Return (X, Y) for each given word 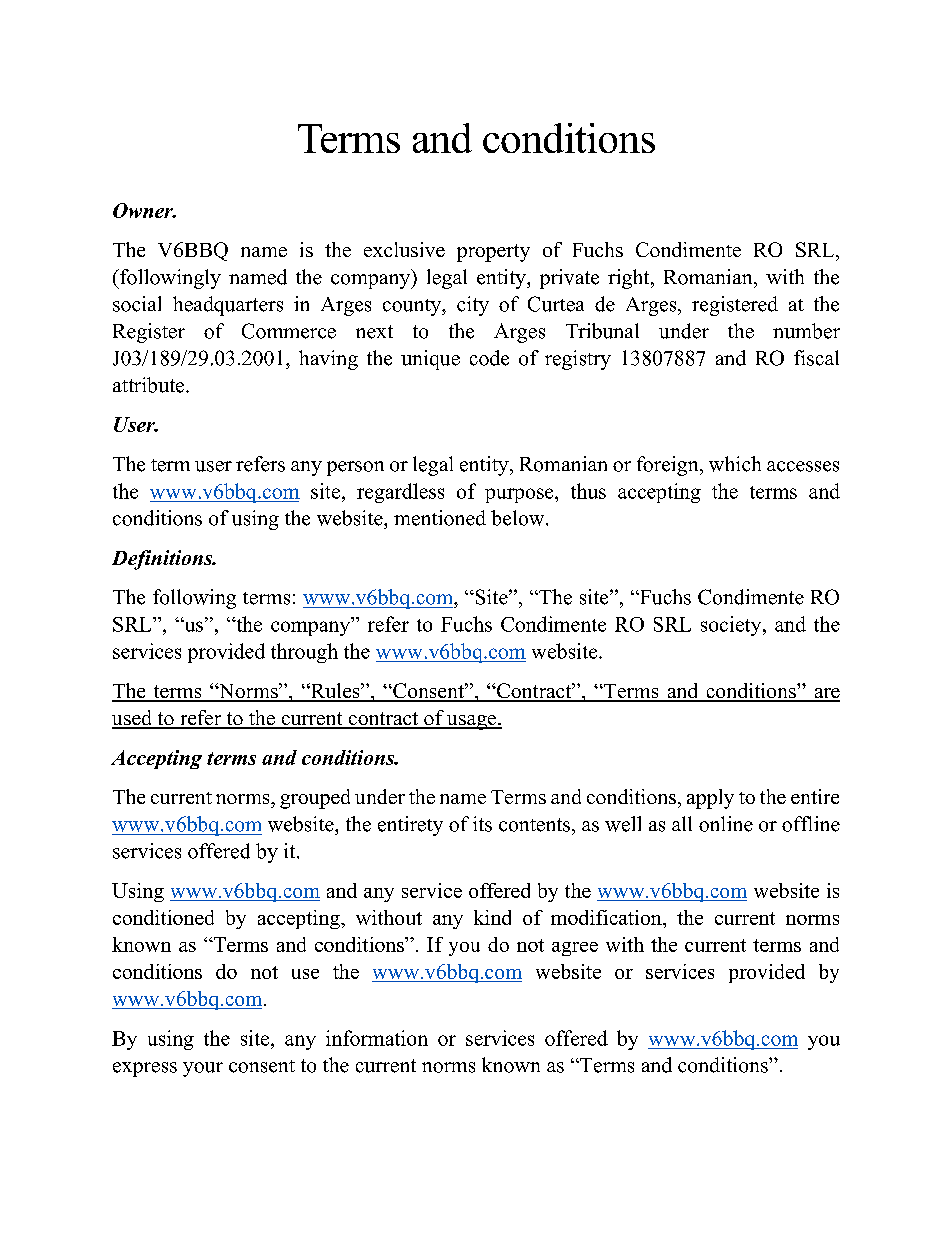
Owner (144, 210)
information (377, 1038)
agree (575, 949)
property (493, 253)
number (806, 331)
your (203, 1069)
